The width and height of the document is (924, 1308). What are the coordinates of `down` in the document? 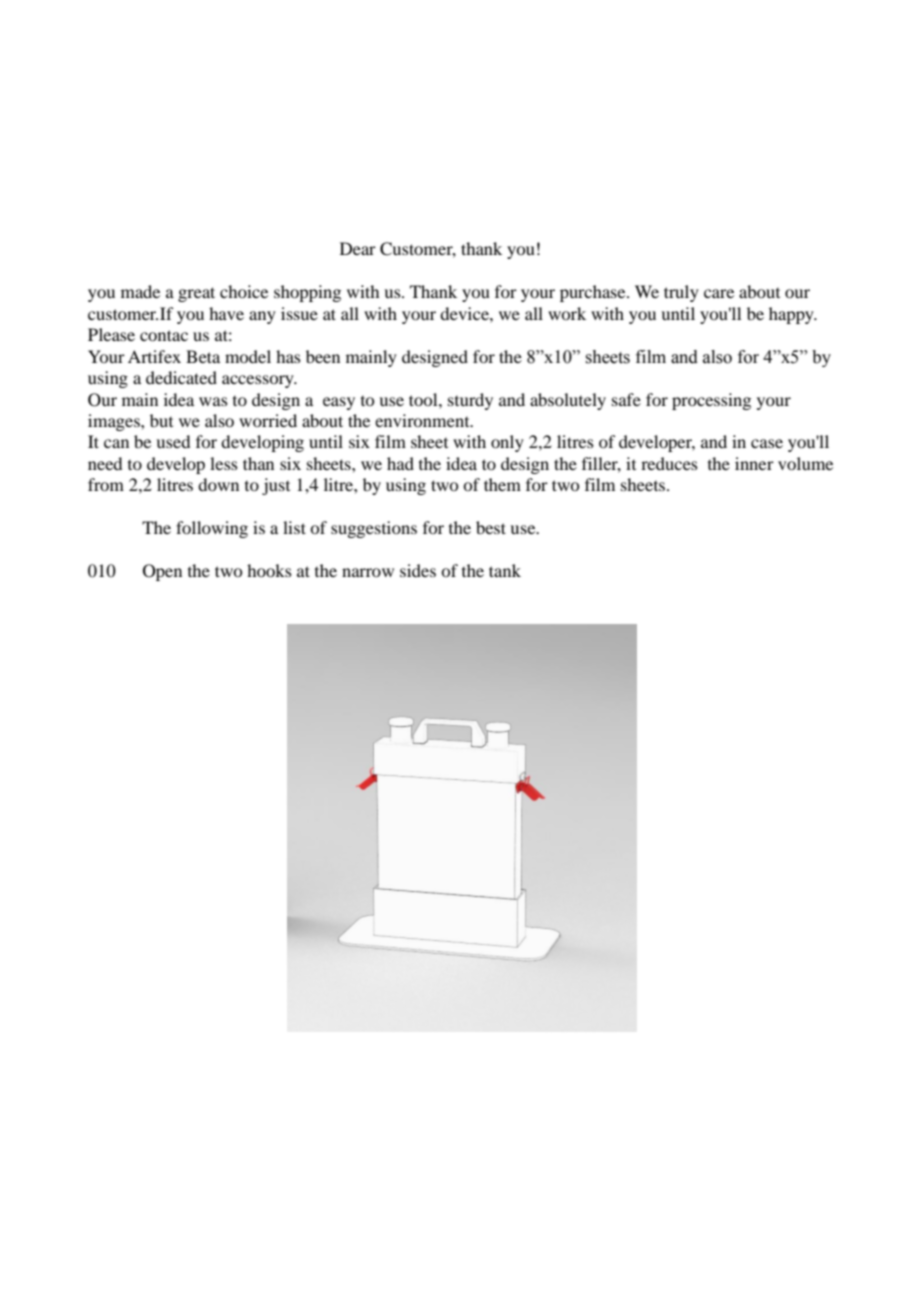 It's located at (218, 484).
